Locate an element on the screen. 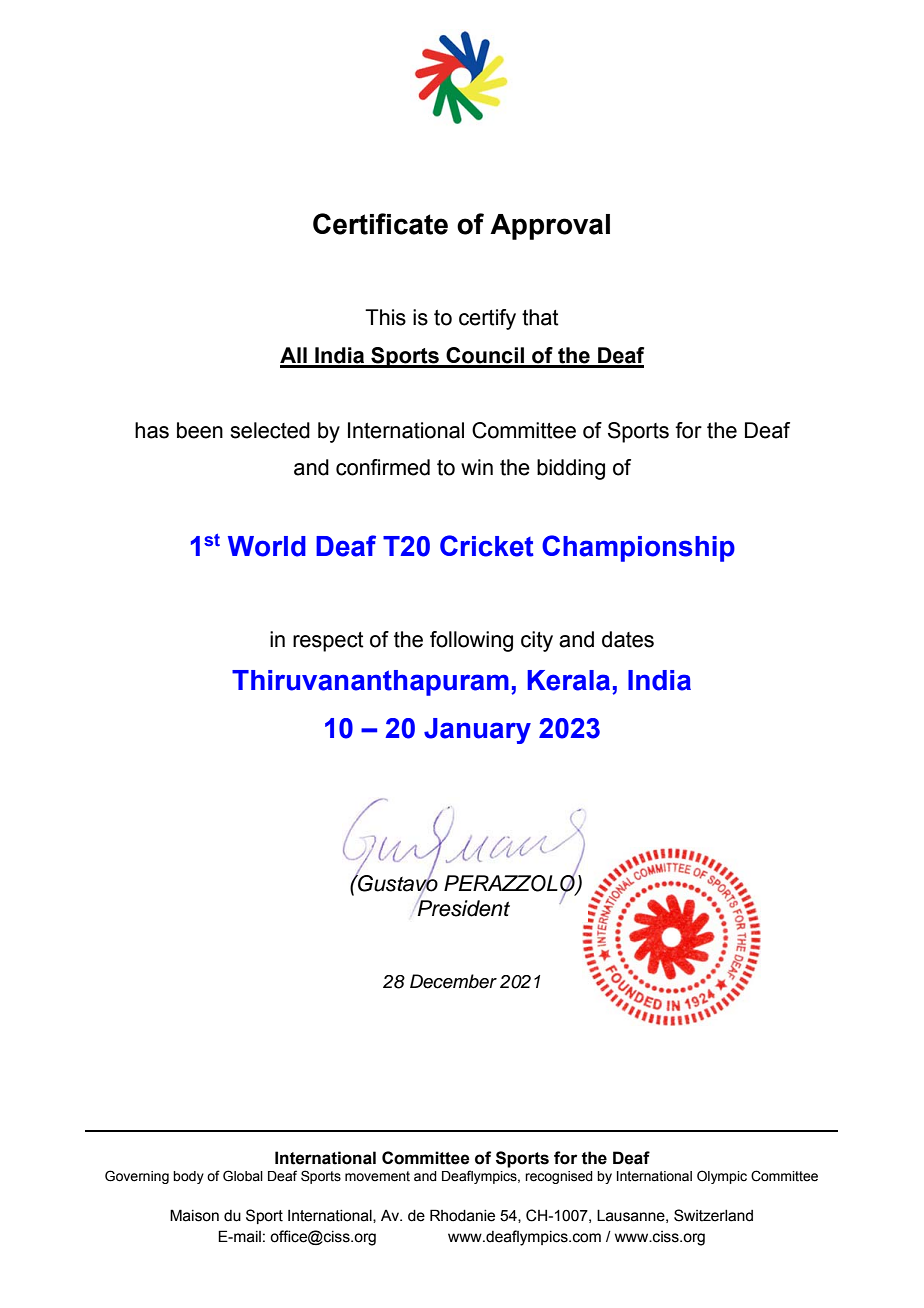 This screenshot has width=924, height=1308. body is located at coordinates (188, 1177).
